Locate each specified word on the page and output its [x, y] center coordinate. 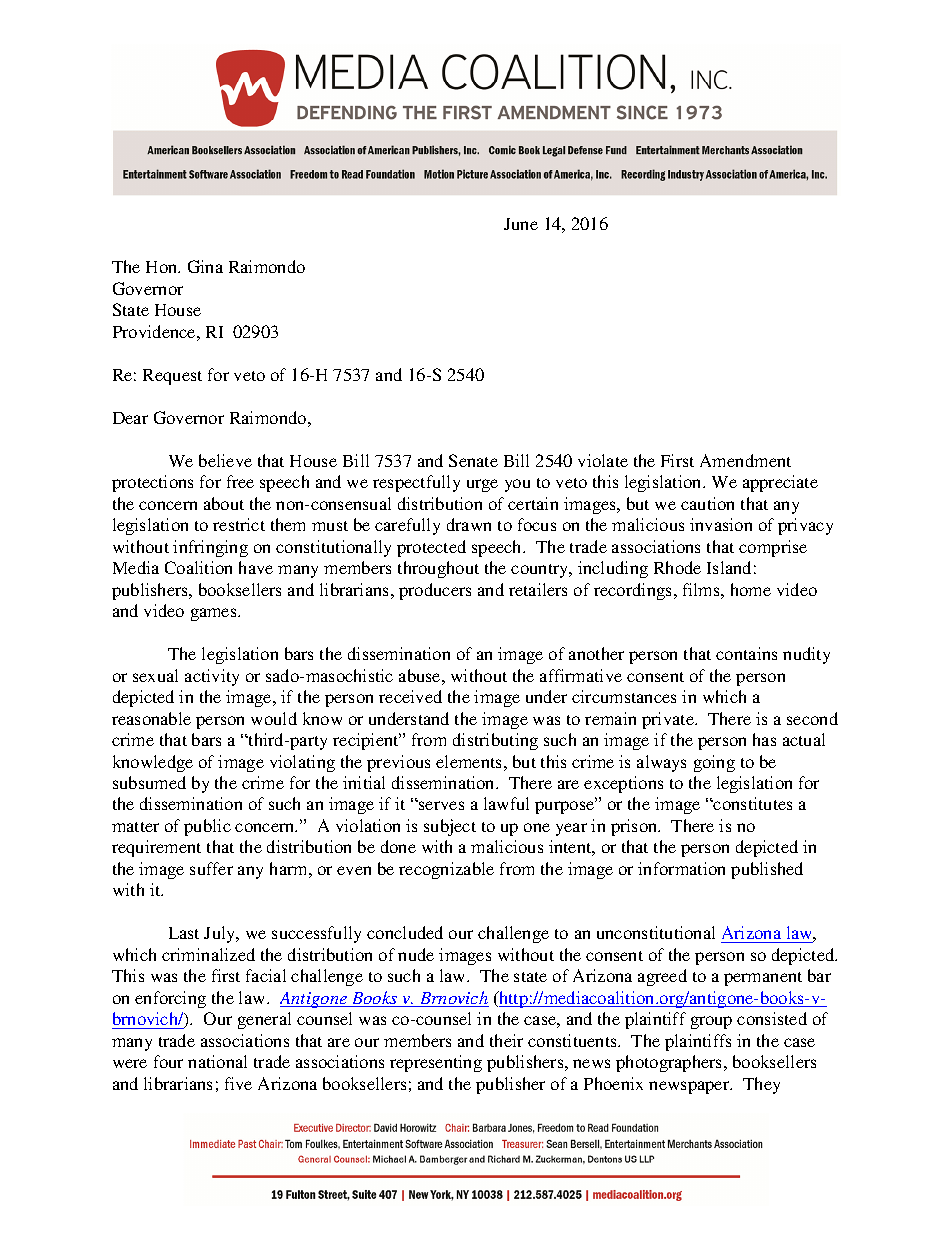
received [410, 696]
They [761, 1085]
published [767, 870]
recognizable [446, 870]
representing [436, 1063]
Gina [205, 266]
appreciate [780, 483]
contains [746, 653]
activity [212, 677]
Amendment [745, 460]
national [217, 1061]
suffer [211, 868]
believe [225, 460]
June [521, 224]
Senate [473, 460]
